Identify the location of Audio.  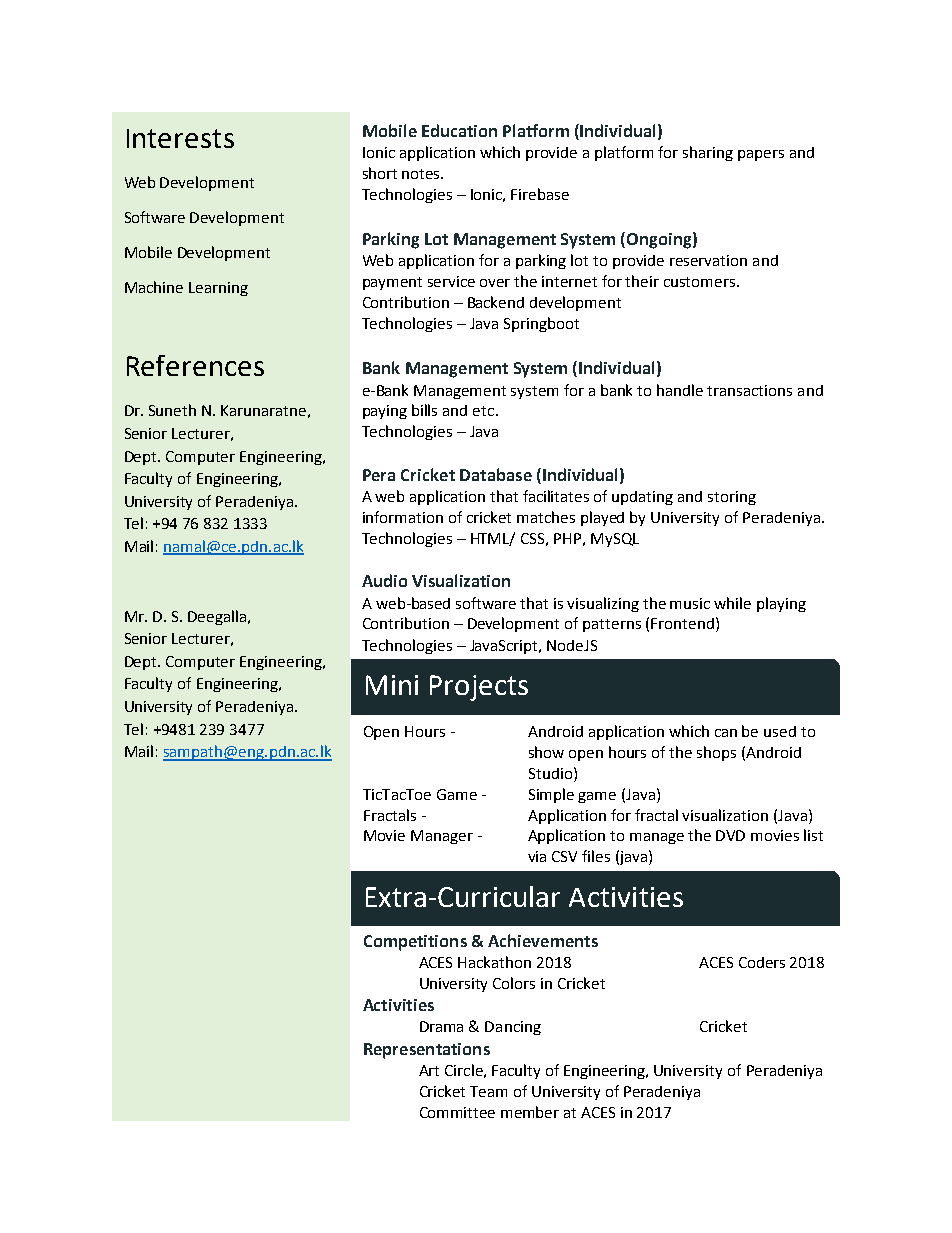
(384, 580).
